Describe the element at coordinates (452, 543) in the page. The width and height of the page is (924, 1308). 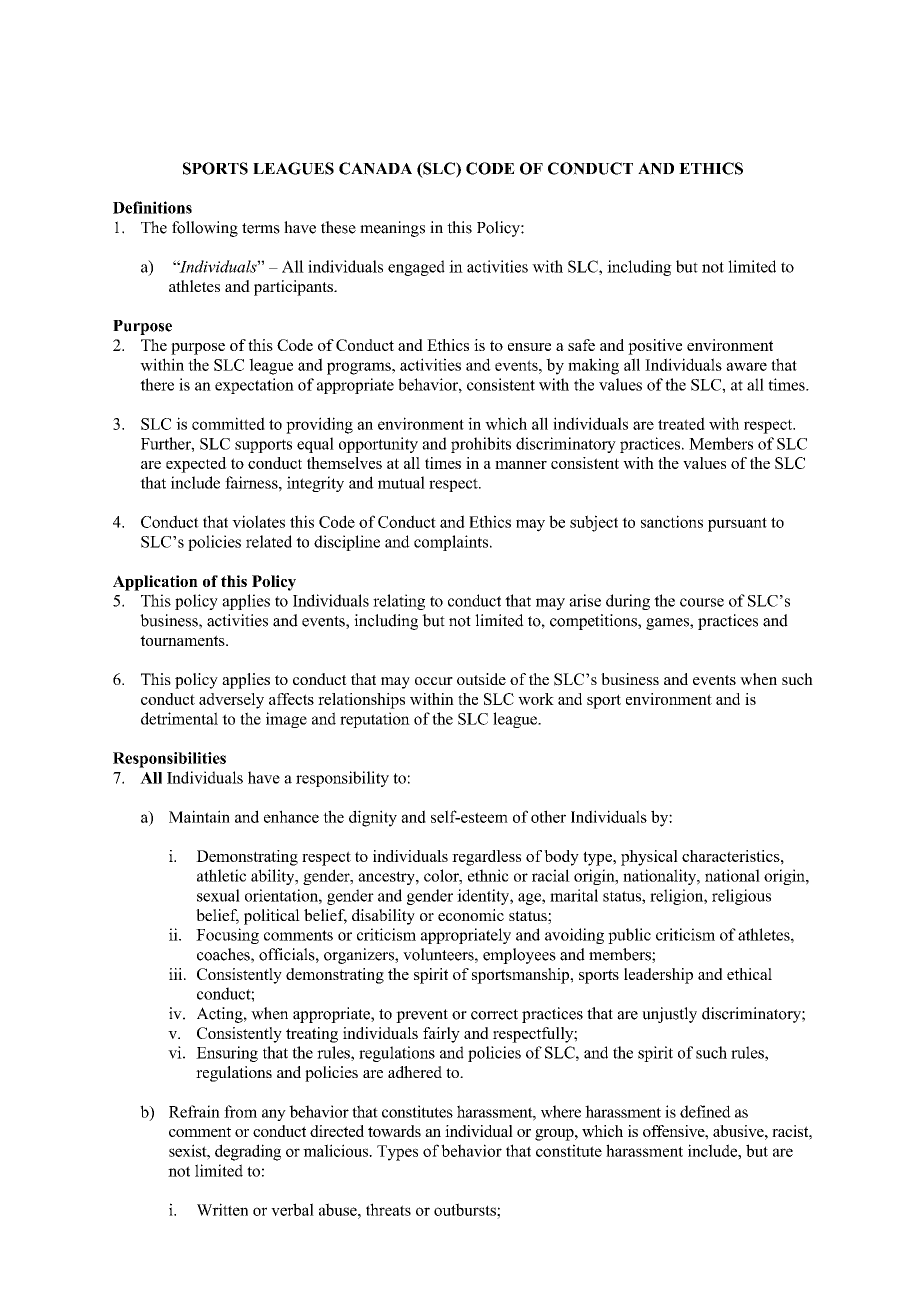
I see `complaints` at that location.
